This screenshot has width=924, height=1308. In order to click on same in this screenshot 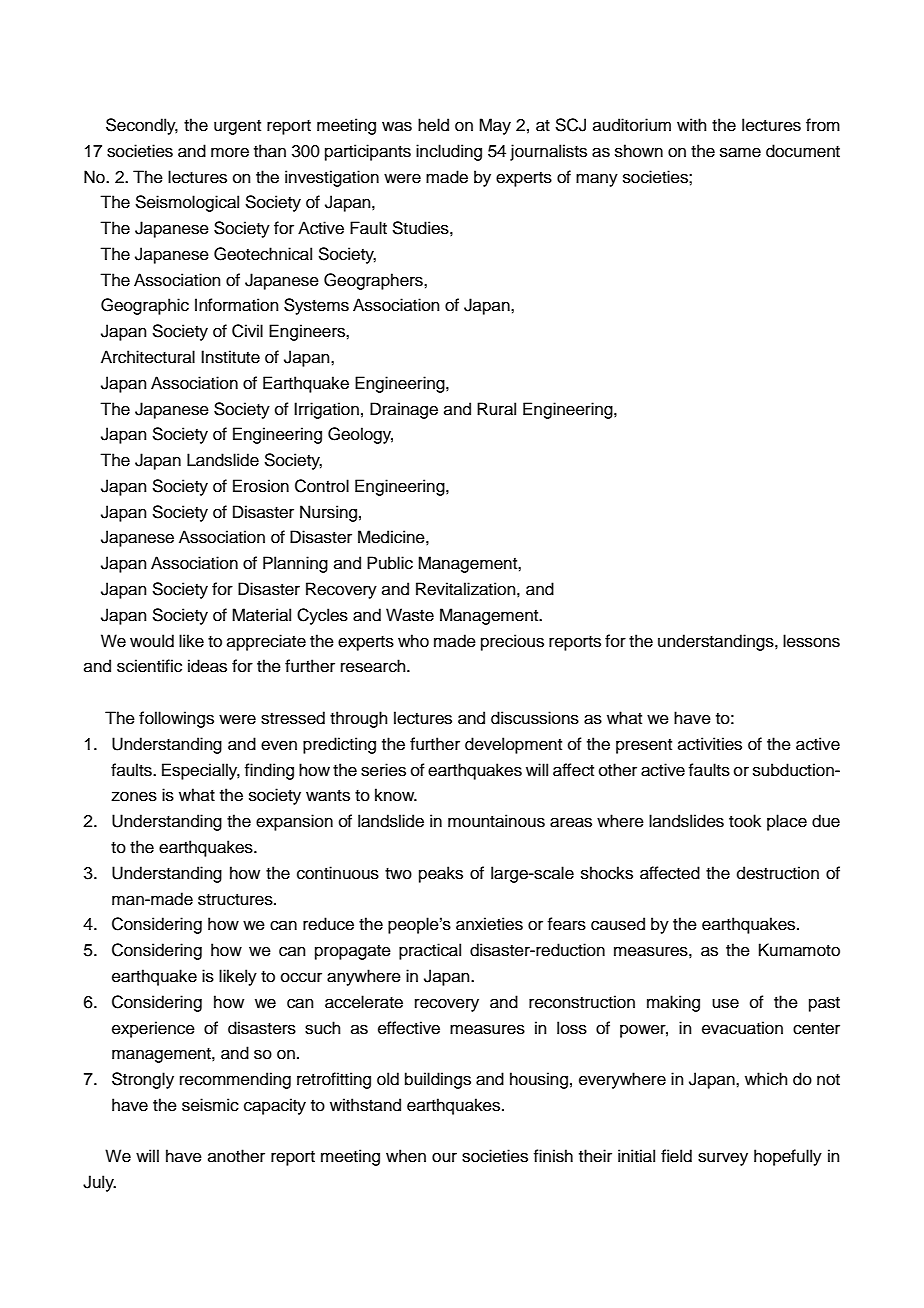, I will do `click(740, 152)`.
